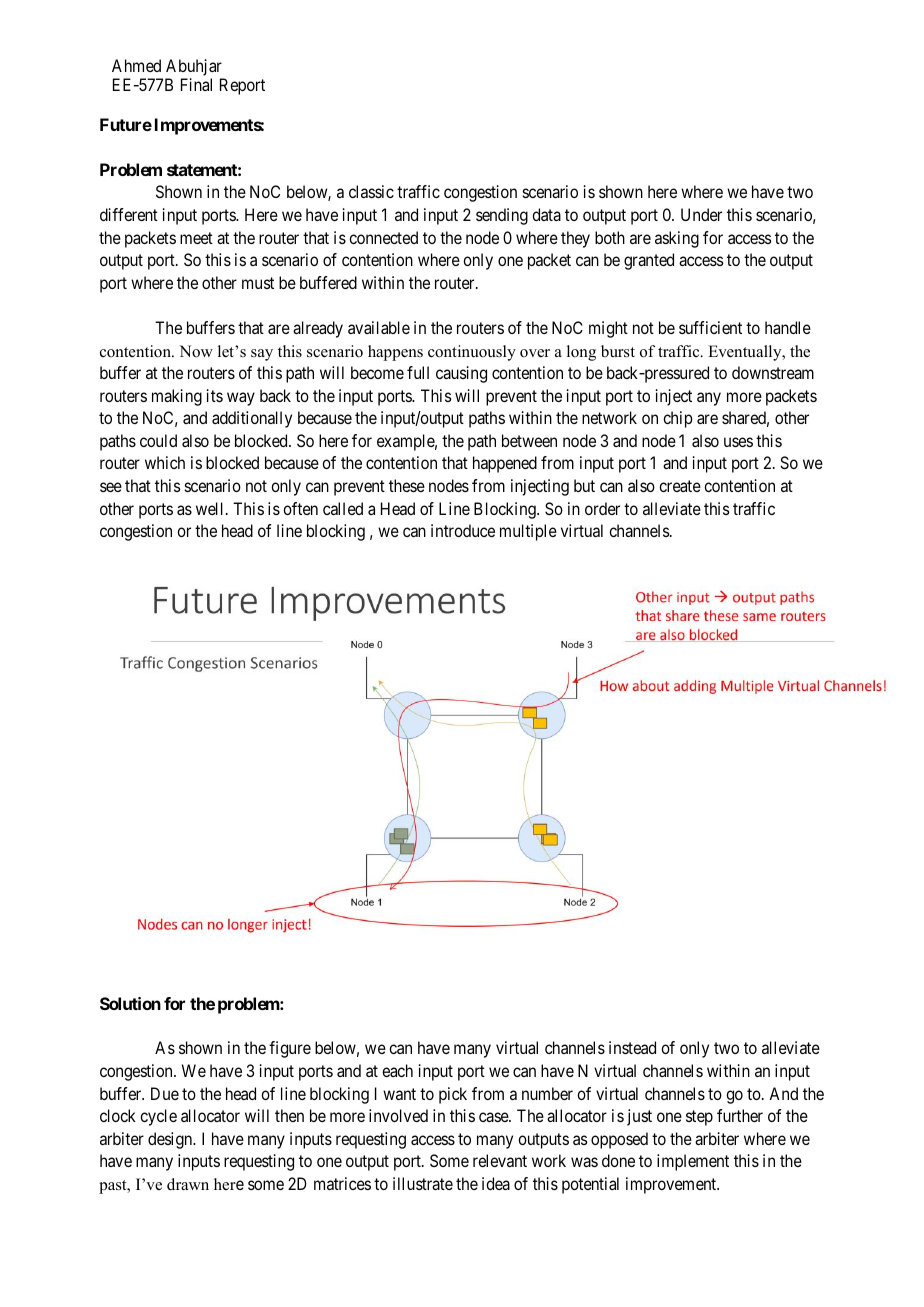 This page has height=1307, width=924. I want to click on Under, so click(701, 214).
